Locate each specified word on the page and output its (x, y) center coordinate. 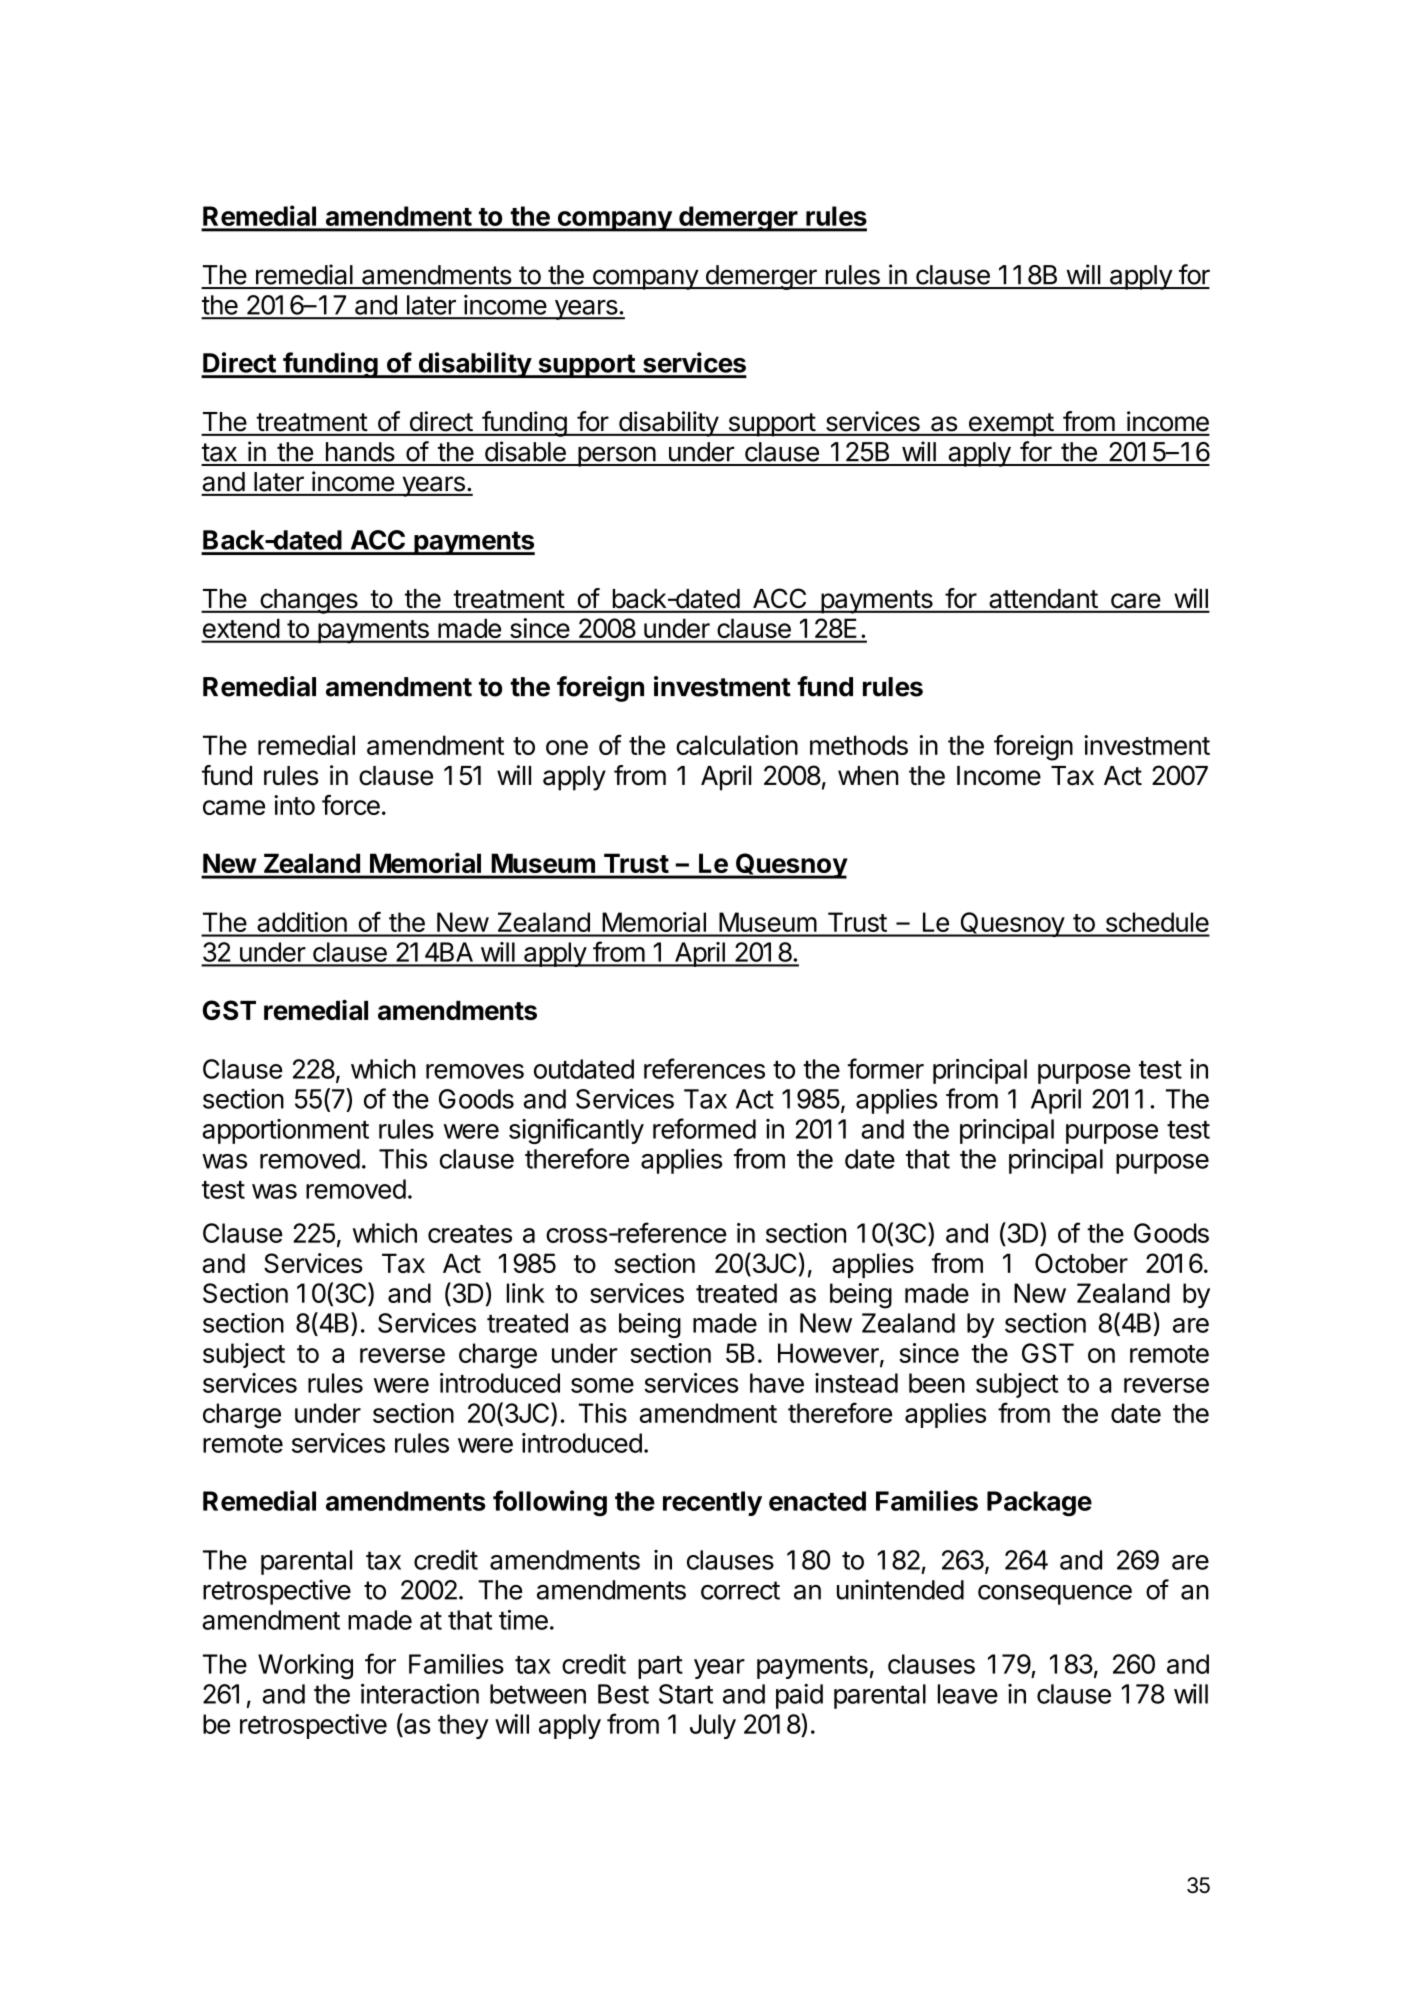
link (526, 1293)
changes (309, 601)
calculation (737, 745)
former (886, 1068)
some (602, 1385)
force (351, 805)
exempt (1010, 425)
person (616, 456)
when (868, 776)
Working (305, 1667)
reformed (704, 1128)
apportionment (285, 1131)
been (937, 1383)
